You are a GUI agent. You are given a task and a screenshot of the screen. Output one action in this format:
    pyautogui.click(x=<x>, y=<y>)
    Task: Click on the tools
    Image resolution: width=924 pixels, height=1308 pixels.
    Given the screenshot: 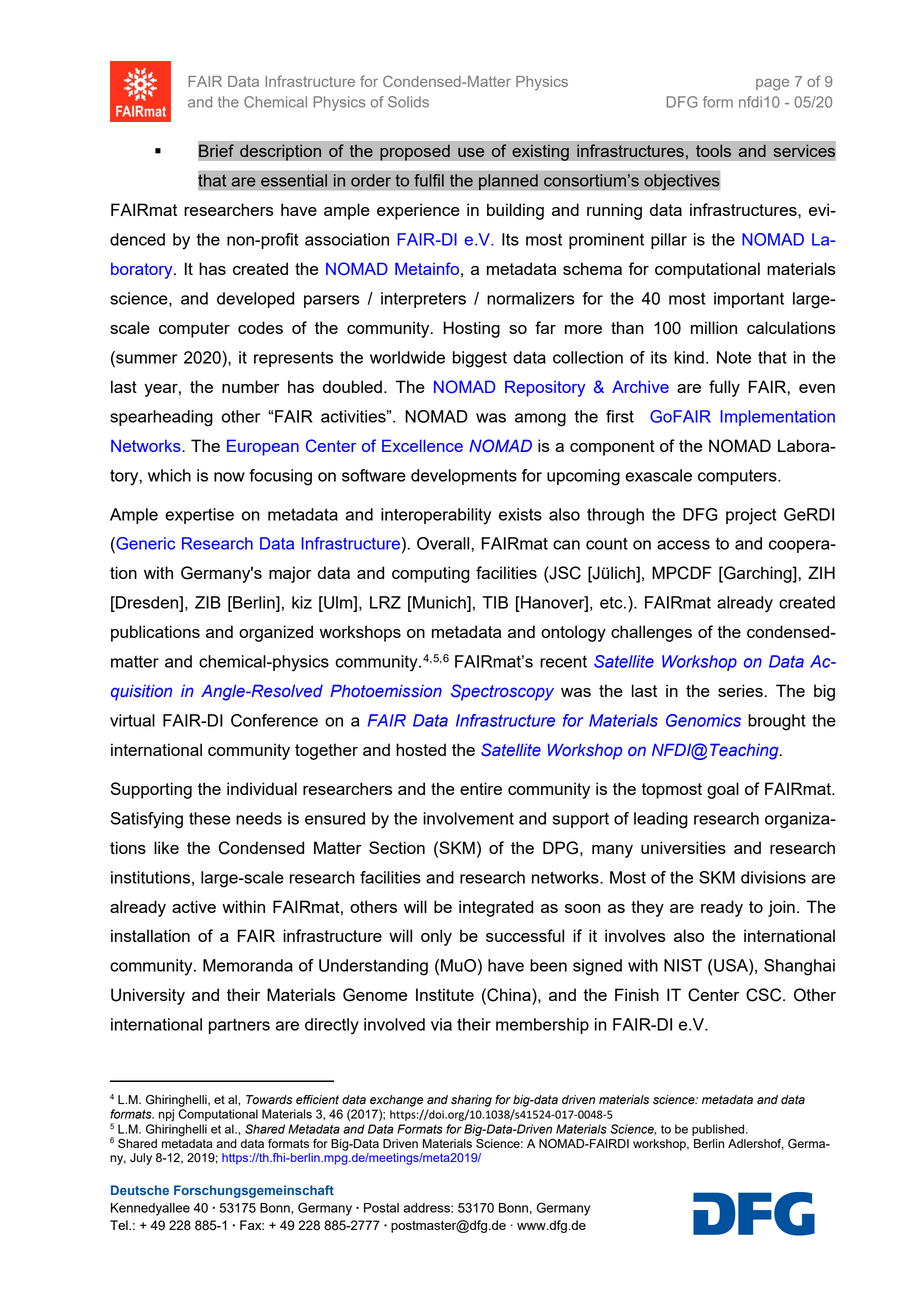 What is the action you would take?
    pyautogui.click(x=714, y=150)
